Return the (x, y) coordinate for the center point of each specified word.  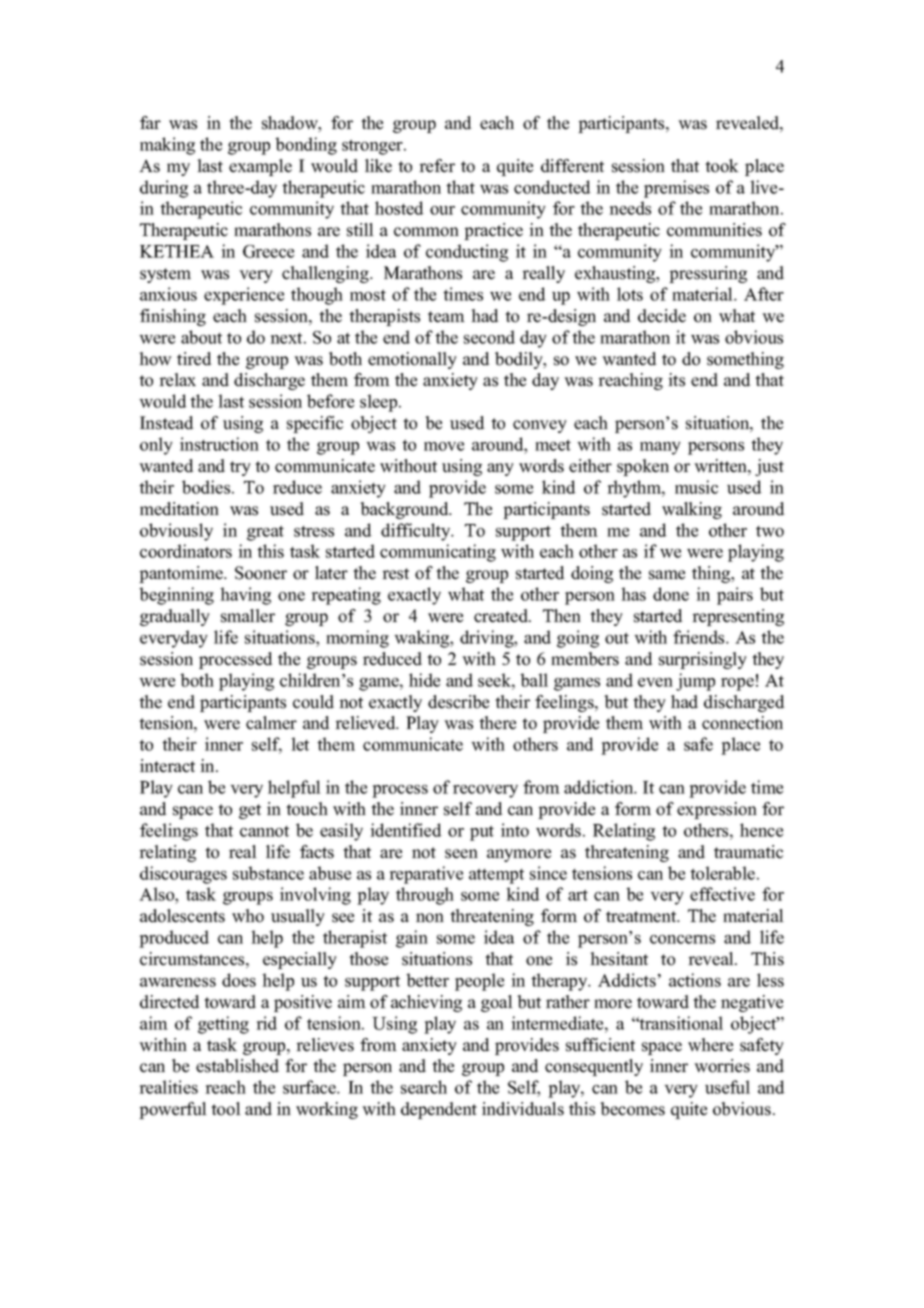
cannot (264, 831)
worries (722, 1066)
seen (461, 854)
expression (717, 810)
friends (700, 637)
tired (194, 359)
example (260, 167)
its (676, 380)
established (237, 1066)
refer (437, 166)
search (424, 1087)
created (502, 616)
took (722, 166)
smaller (248, 616)
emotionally (412, 360)
